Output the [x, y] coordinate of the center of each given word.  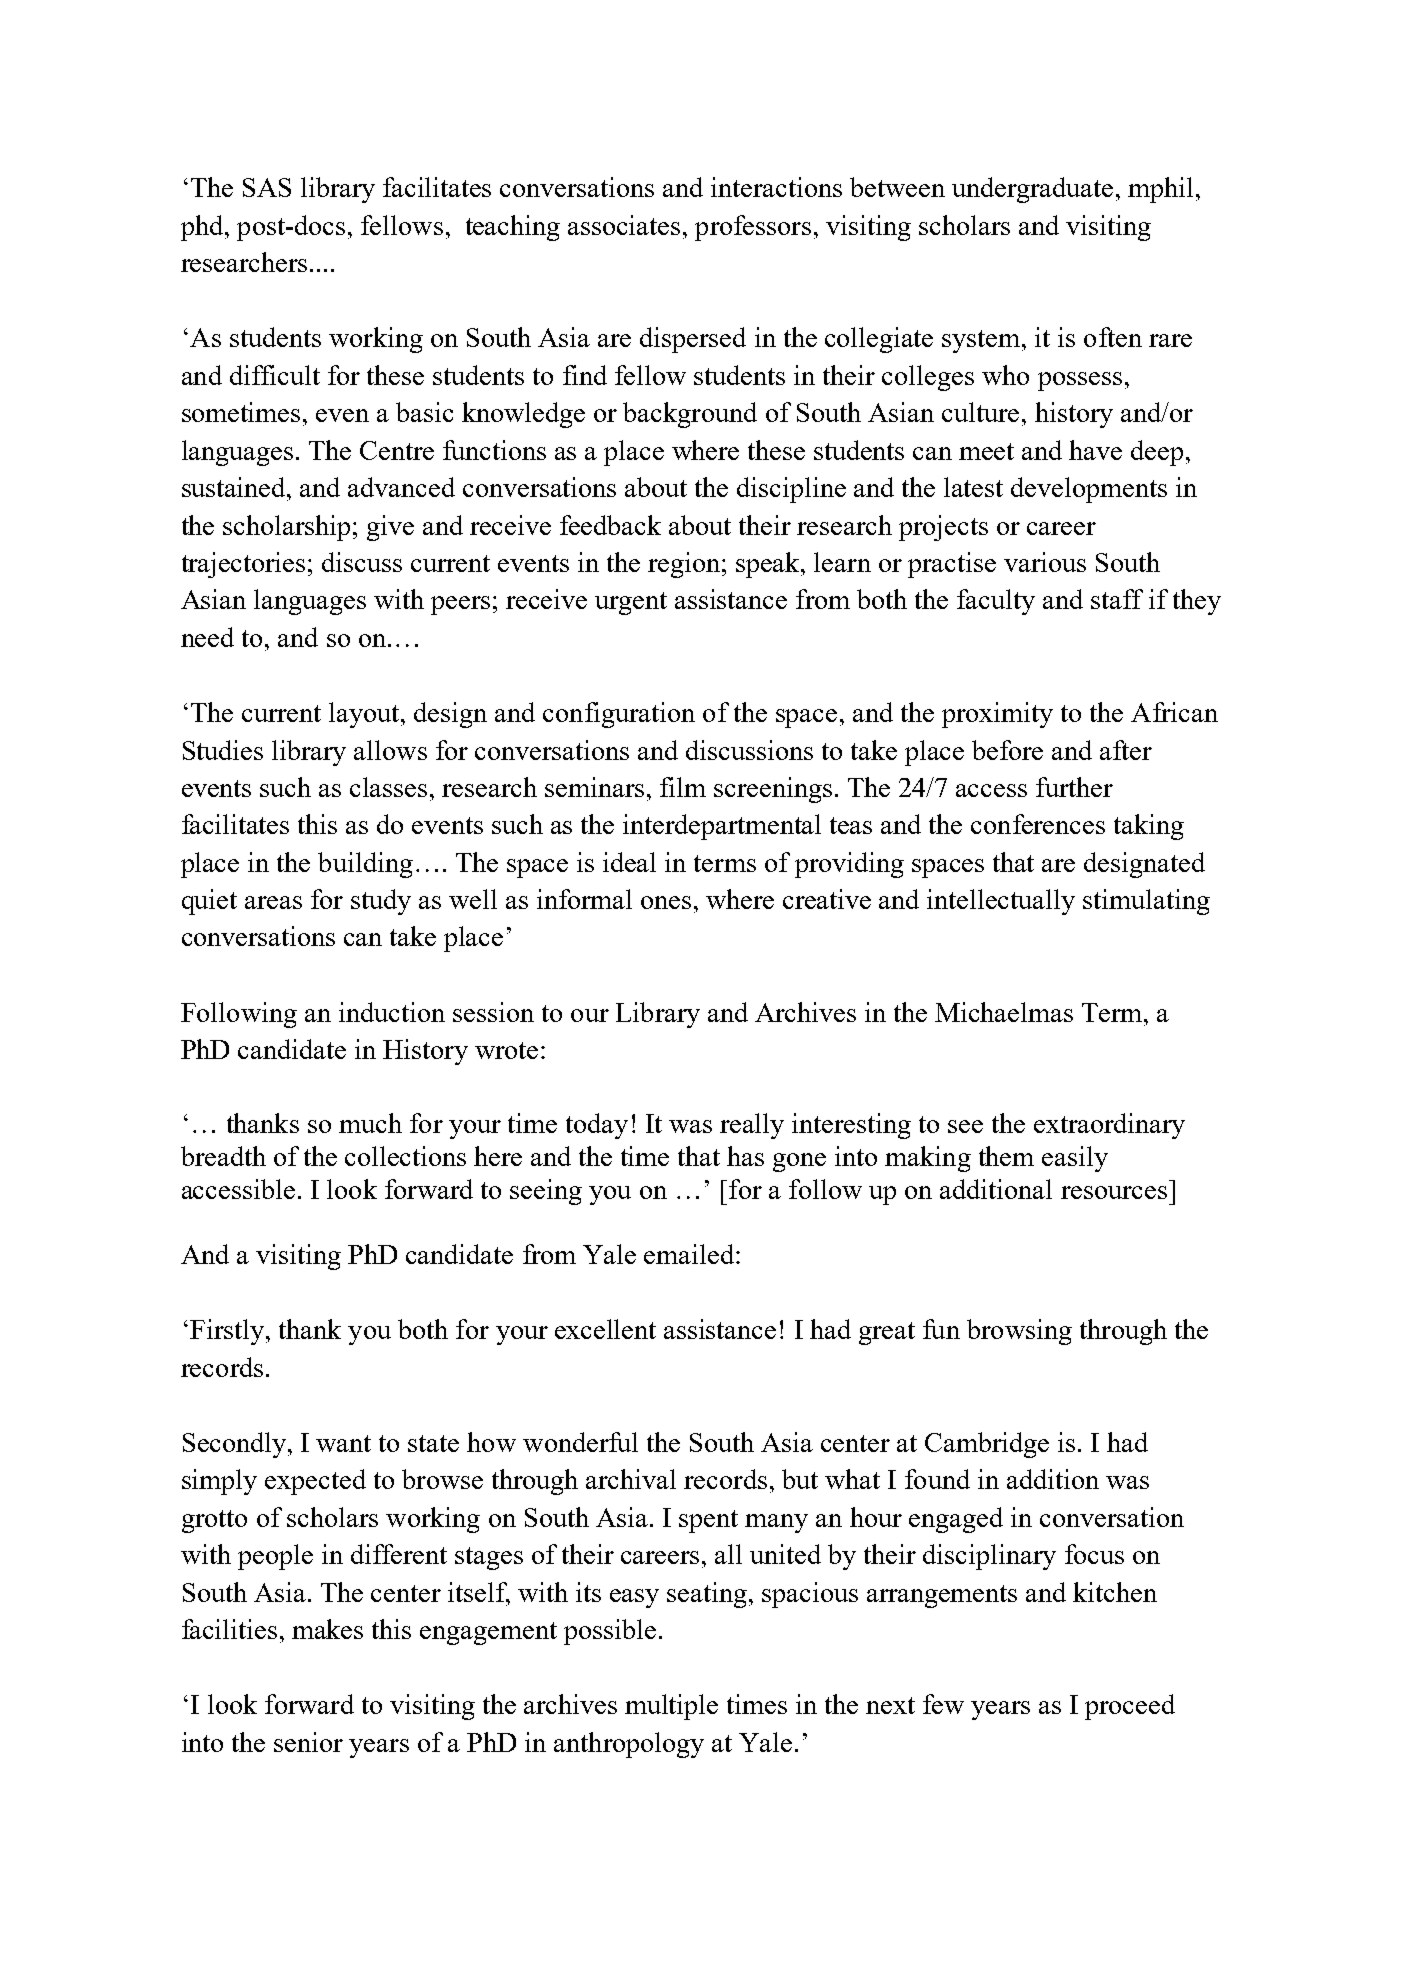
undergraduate [1032, 190]
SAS [267, 187]
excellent [605, 1329]
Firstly [228, 1332]
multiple [671, 1707]
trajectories [243, 565]
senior [308, 1742]
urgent [631, 603]
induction [392, 1012]
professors [753, 228]
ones [666, 902]
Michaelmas [1004, 1012]
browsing [1019, 1332]
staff [1117, 599]
